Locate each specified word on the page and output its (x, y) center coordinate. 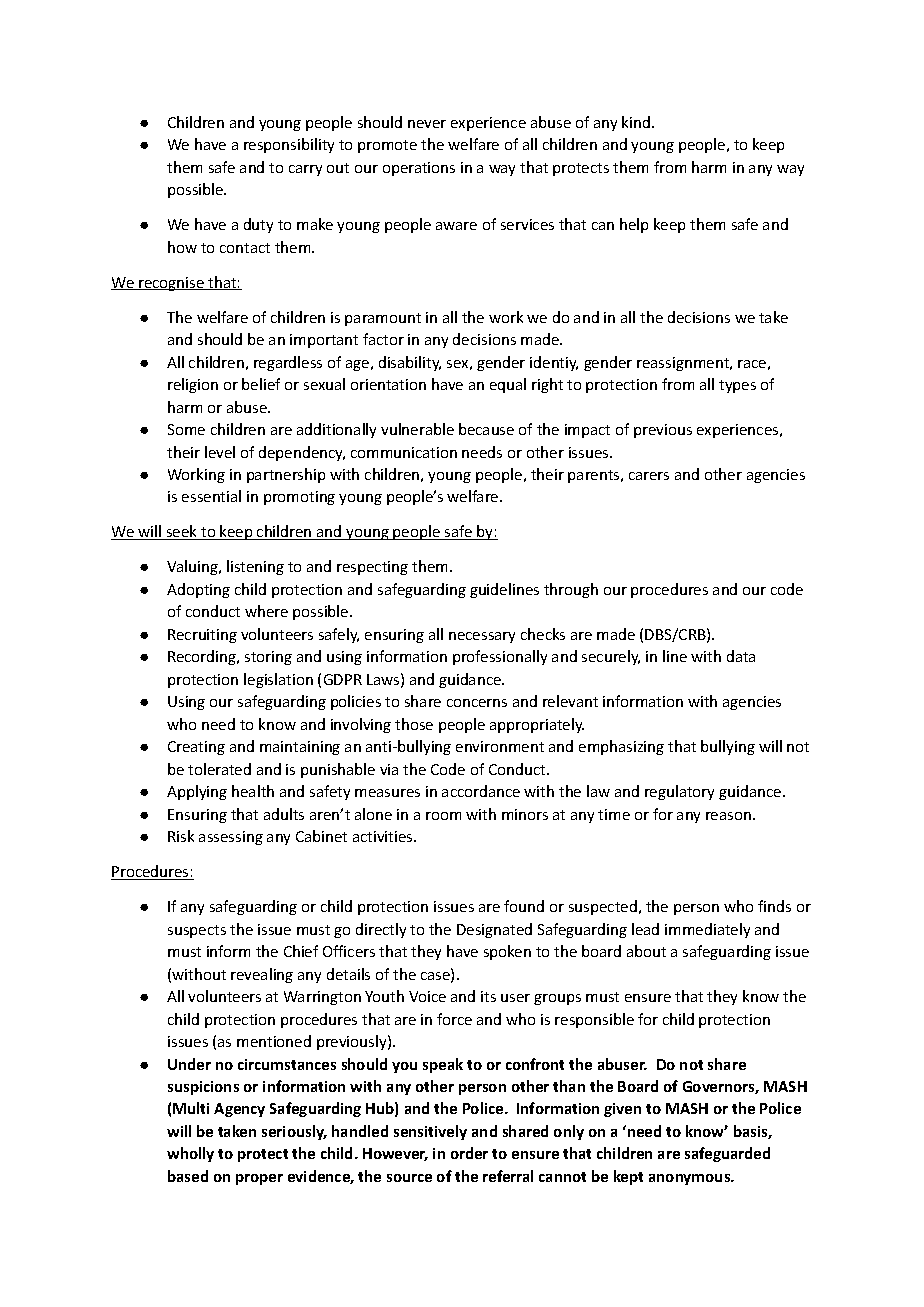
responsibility (289, 145)
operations (419, 169)
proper (259, 1179)
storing (268, 658)
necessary (482, 637)
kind (637, 122)
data (741, 656)
